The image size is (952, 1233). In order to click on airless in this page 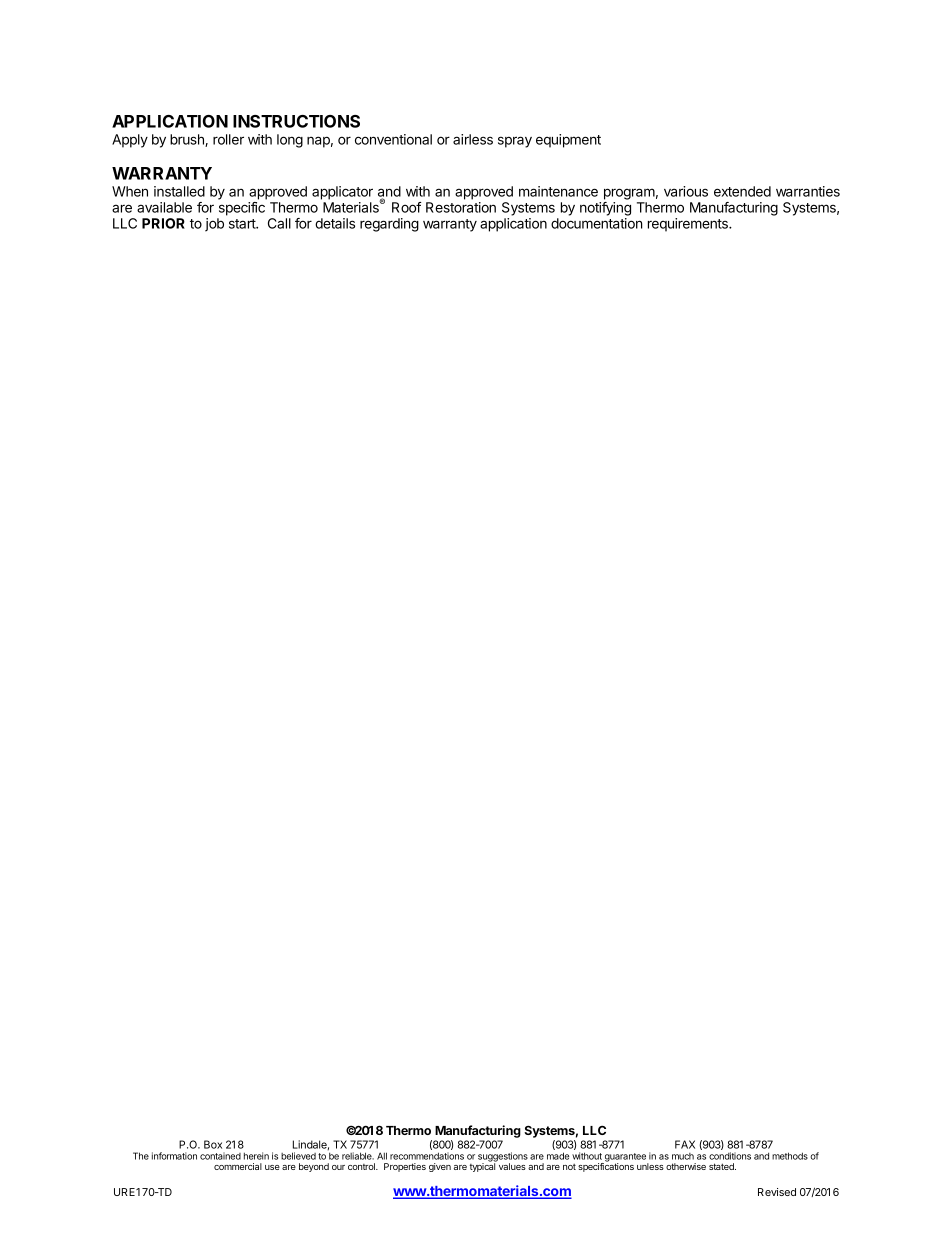, I will do `click(473, 139)`.
